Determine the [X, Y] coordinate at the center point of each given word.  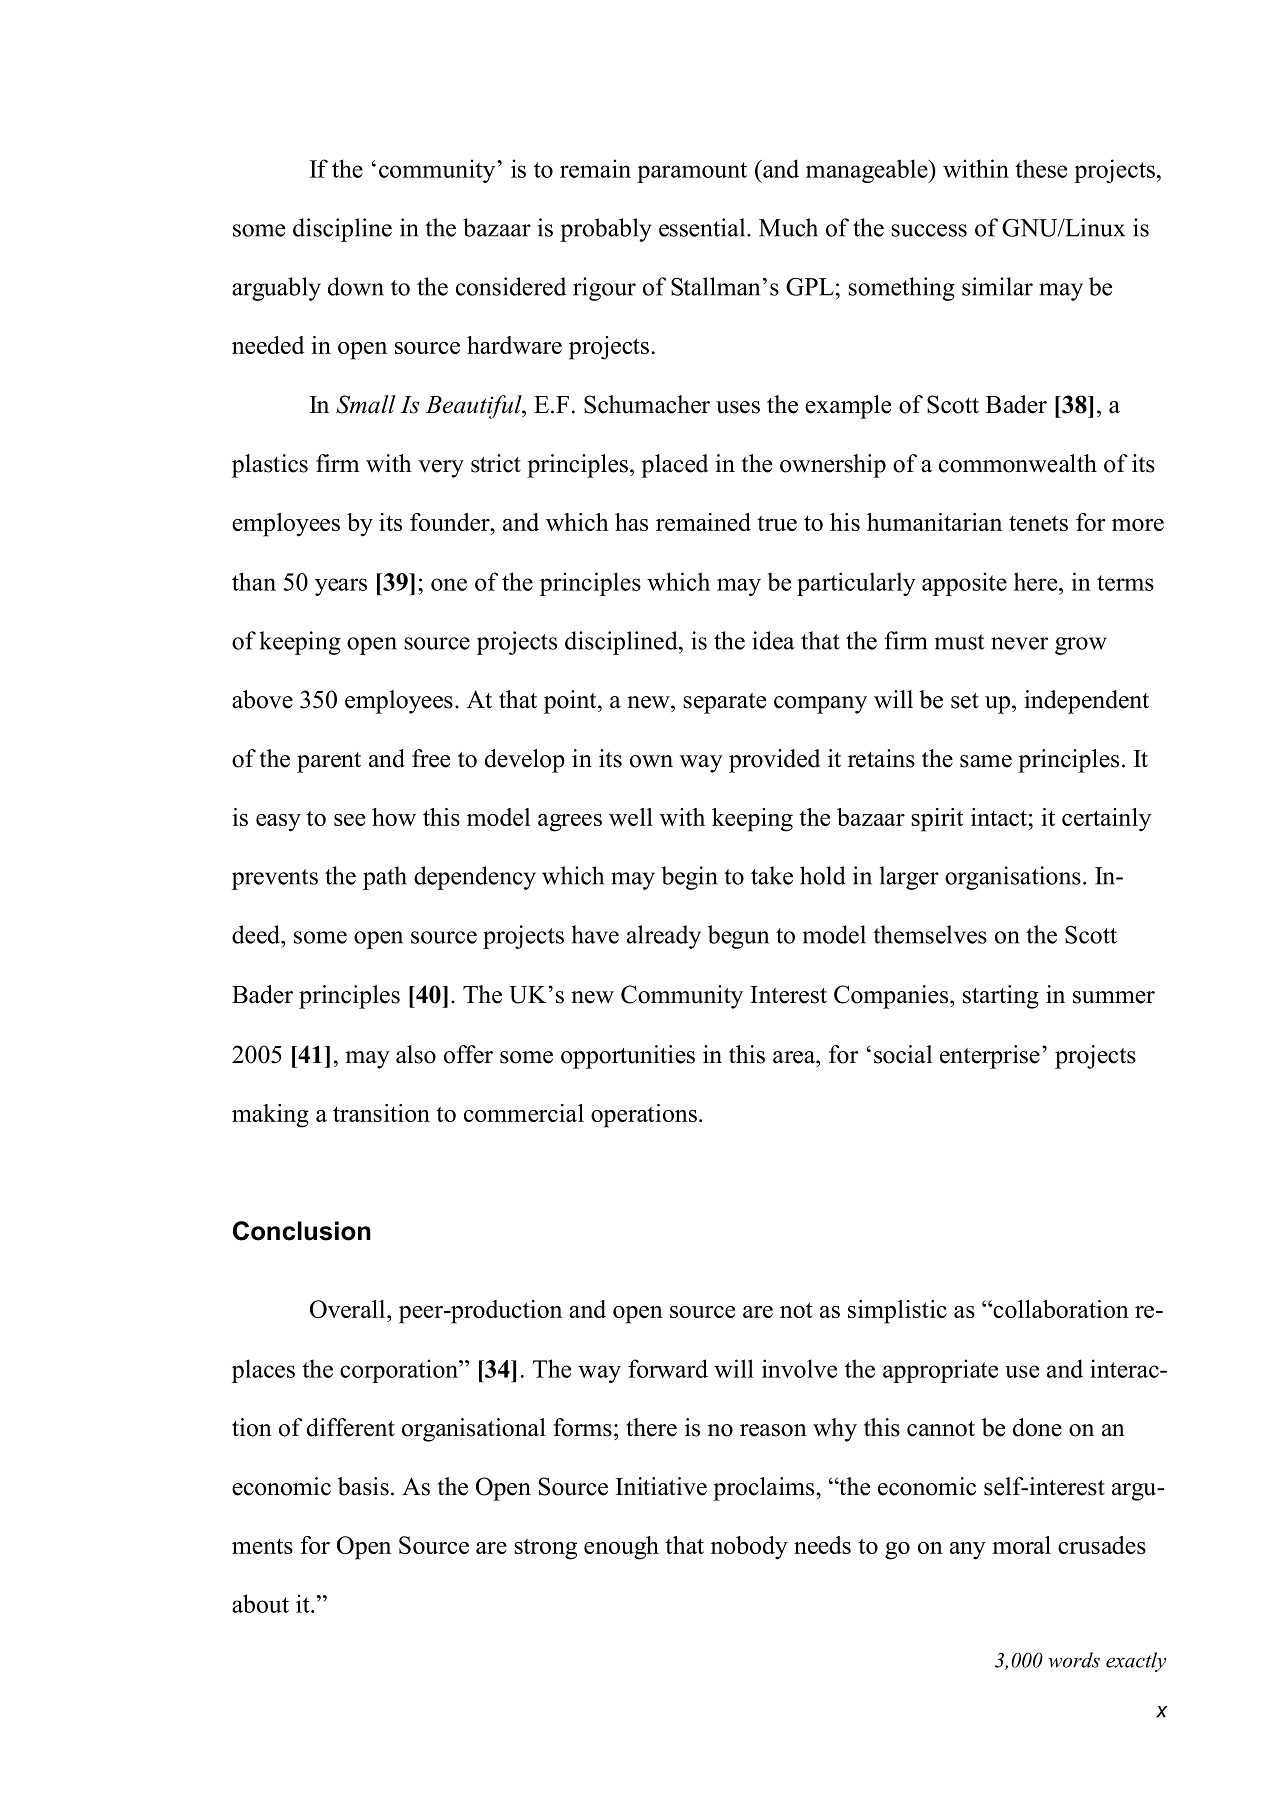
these [1041, 168]
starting [1001, 997]
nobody [749, 1548]
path [385, 878]
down [356, 286]
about [260, 1603]
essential [703, 227]
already [664, 937]
